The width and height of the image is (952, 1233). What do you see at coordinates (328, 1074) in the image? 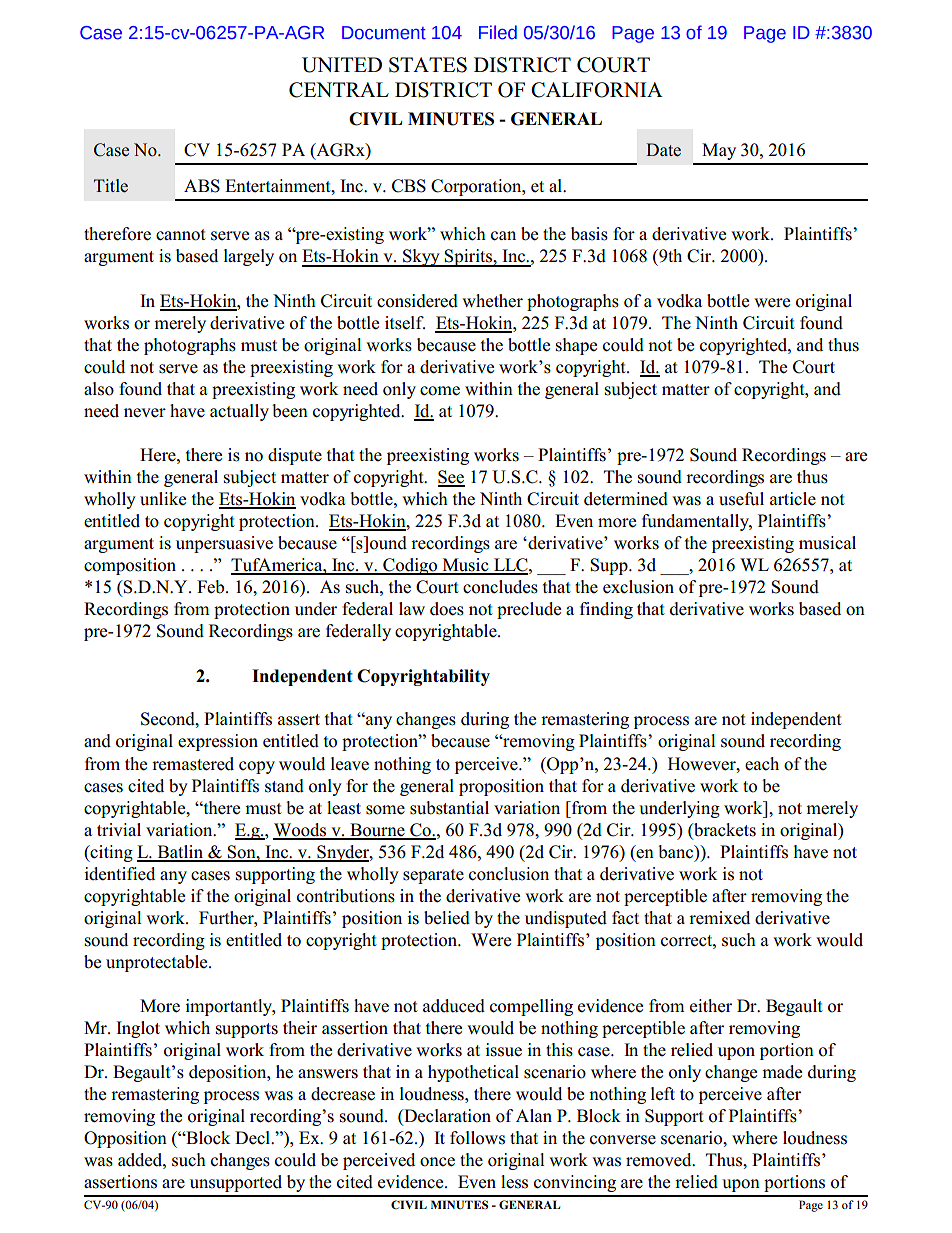
I see `answers` at bounding box center [328, 1074].
